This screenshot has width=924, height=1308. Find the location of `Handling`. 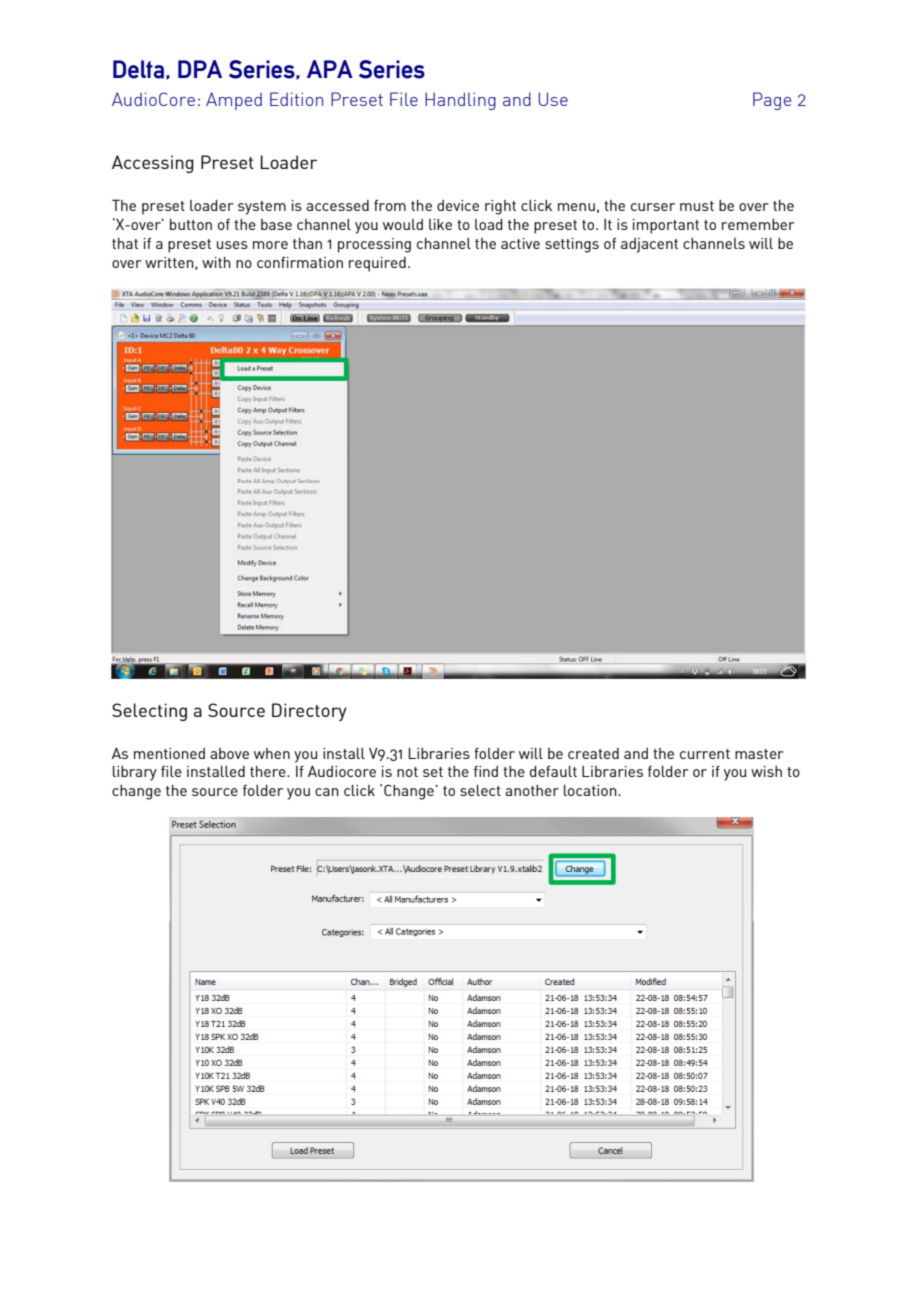

Handling is located at coordinates (460, 101).
